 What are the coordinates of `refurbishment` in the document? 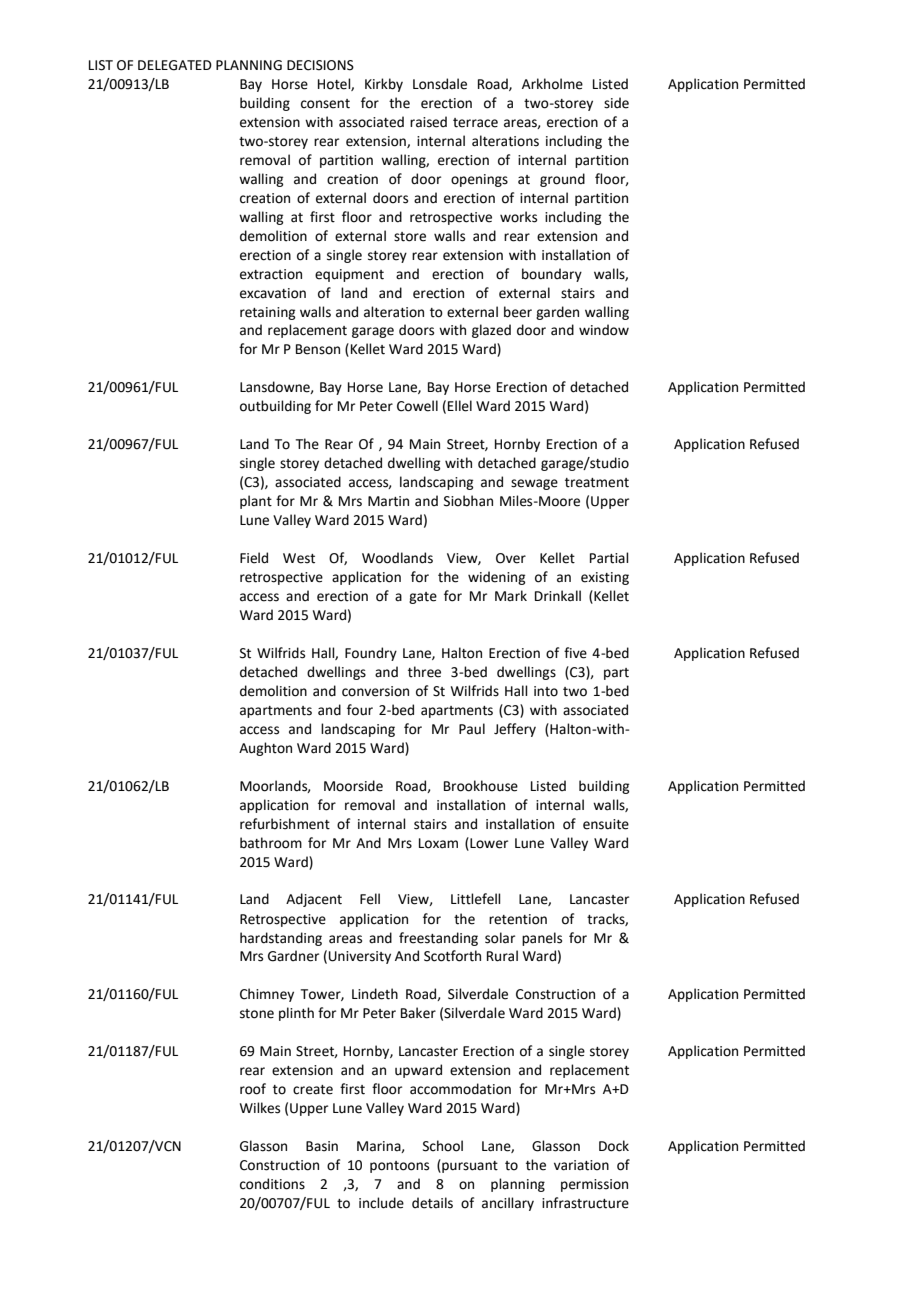 It's located at (285, 824).
